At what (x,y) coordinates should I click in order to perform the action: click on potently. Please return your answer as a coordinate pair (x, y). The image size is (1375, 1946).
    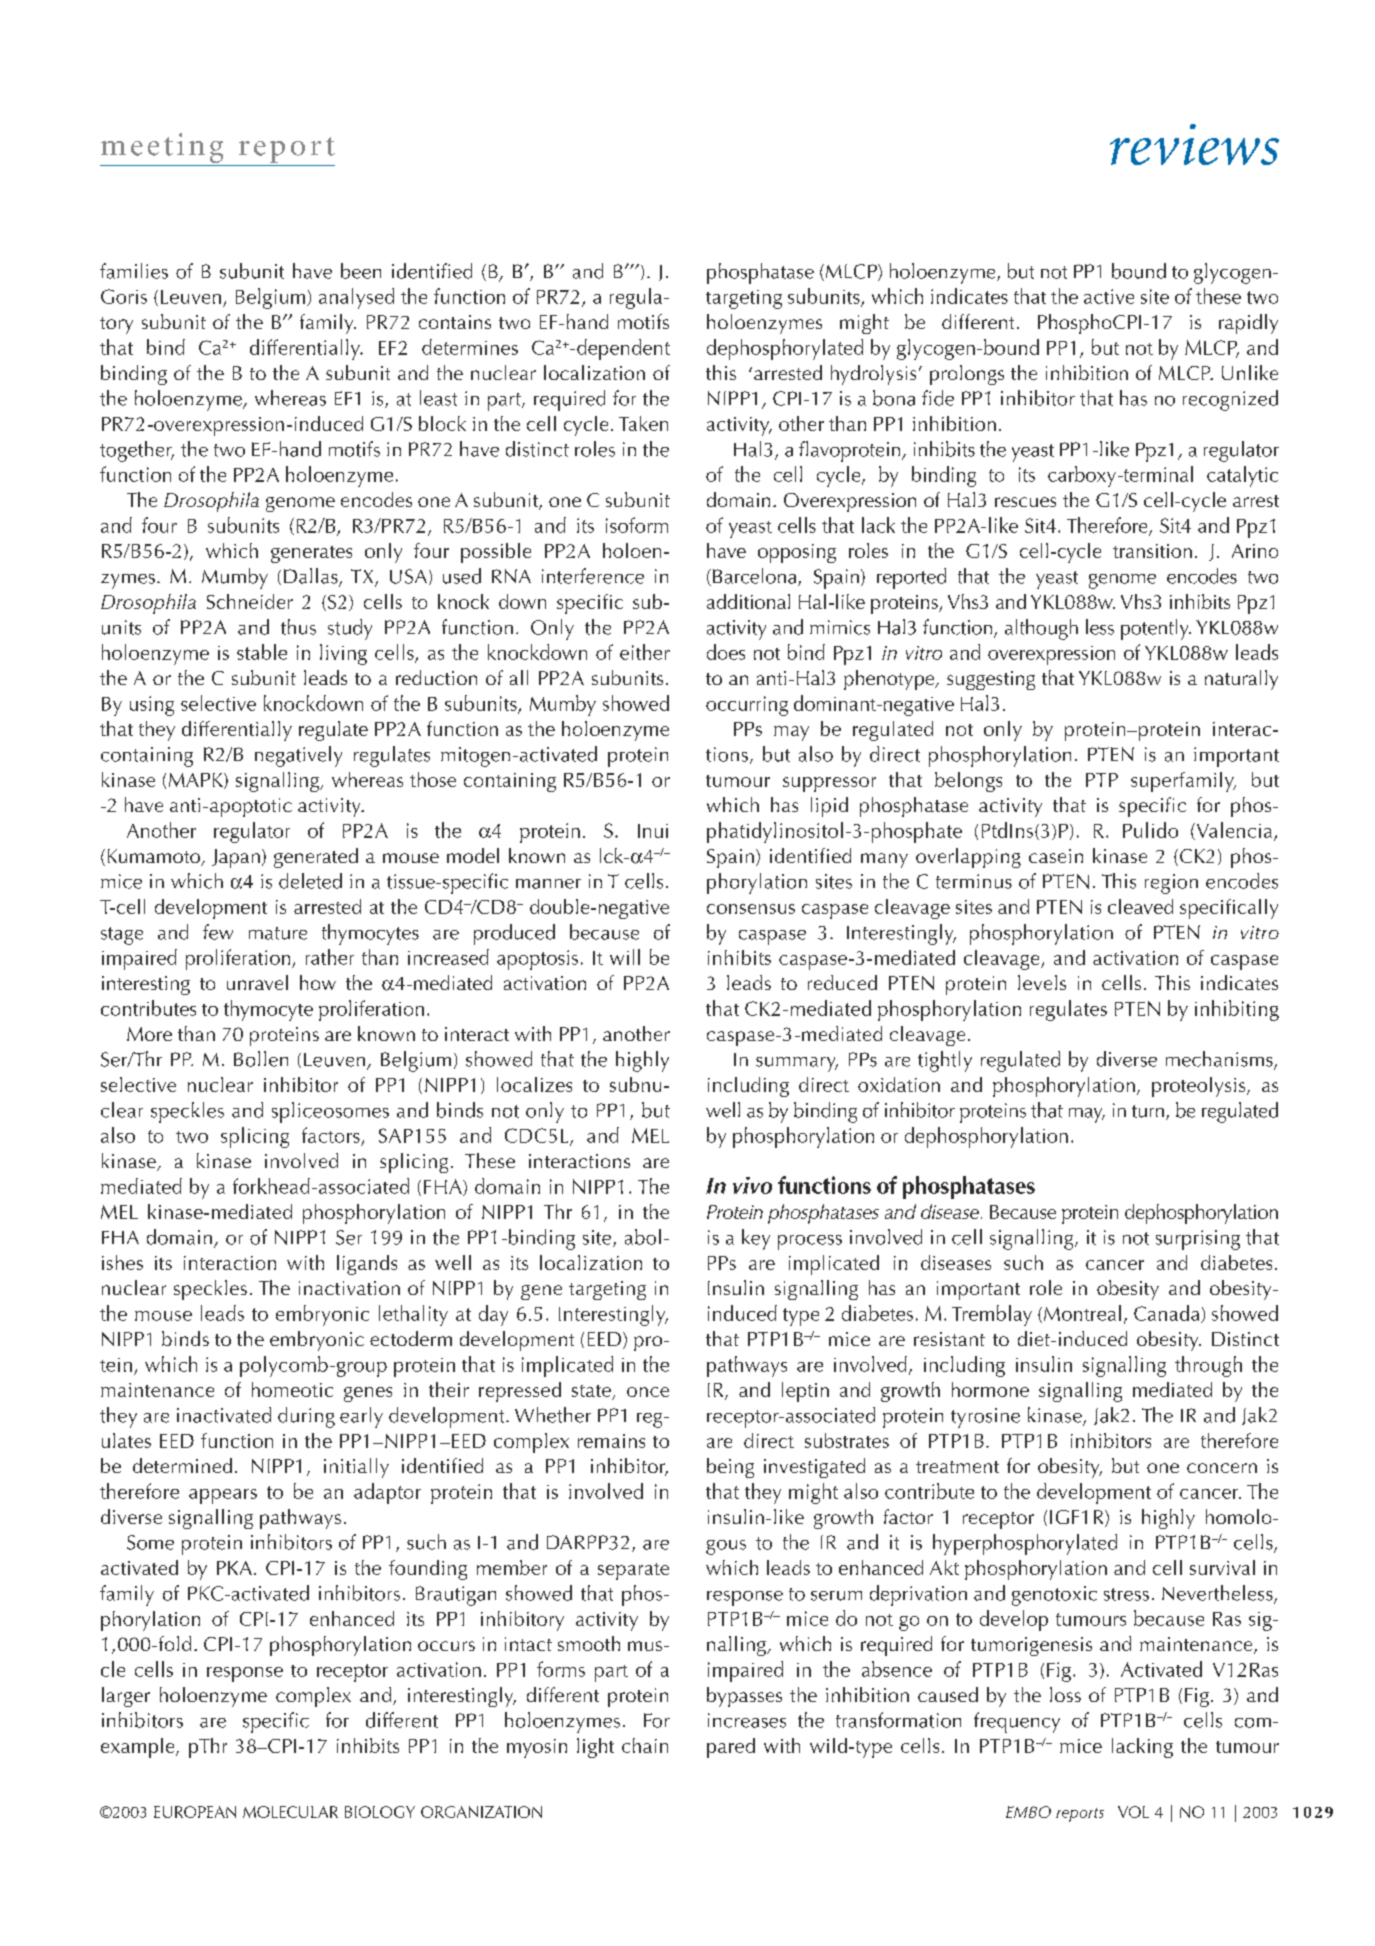
    Looking at the image, I should click on (1156, 629).
